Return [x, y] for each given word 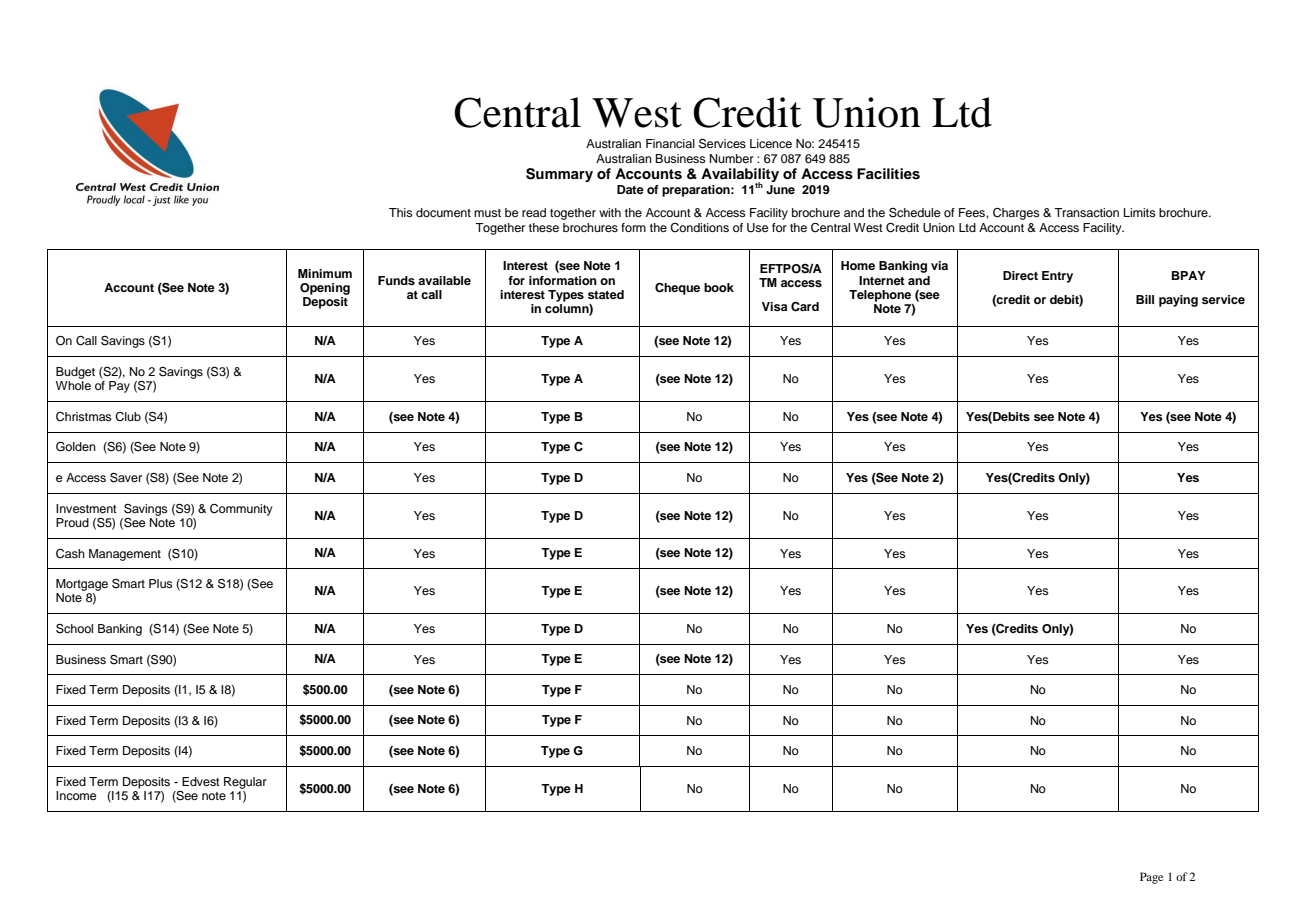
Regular [245, 783]
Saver [126, 478]
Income [76, 795]
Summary [559, 175]
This [401, 212]
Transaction [1086, 212]
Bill [1145, 299]
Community [241, 510]
